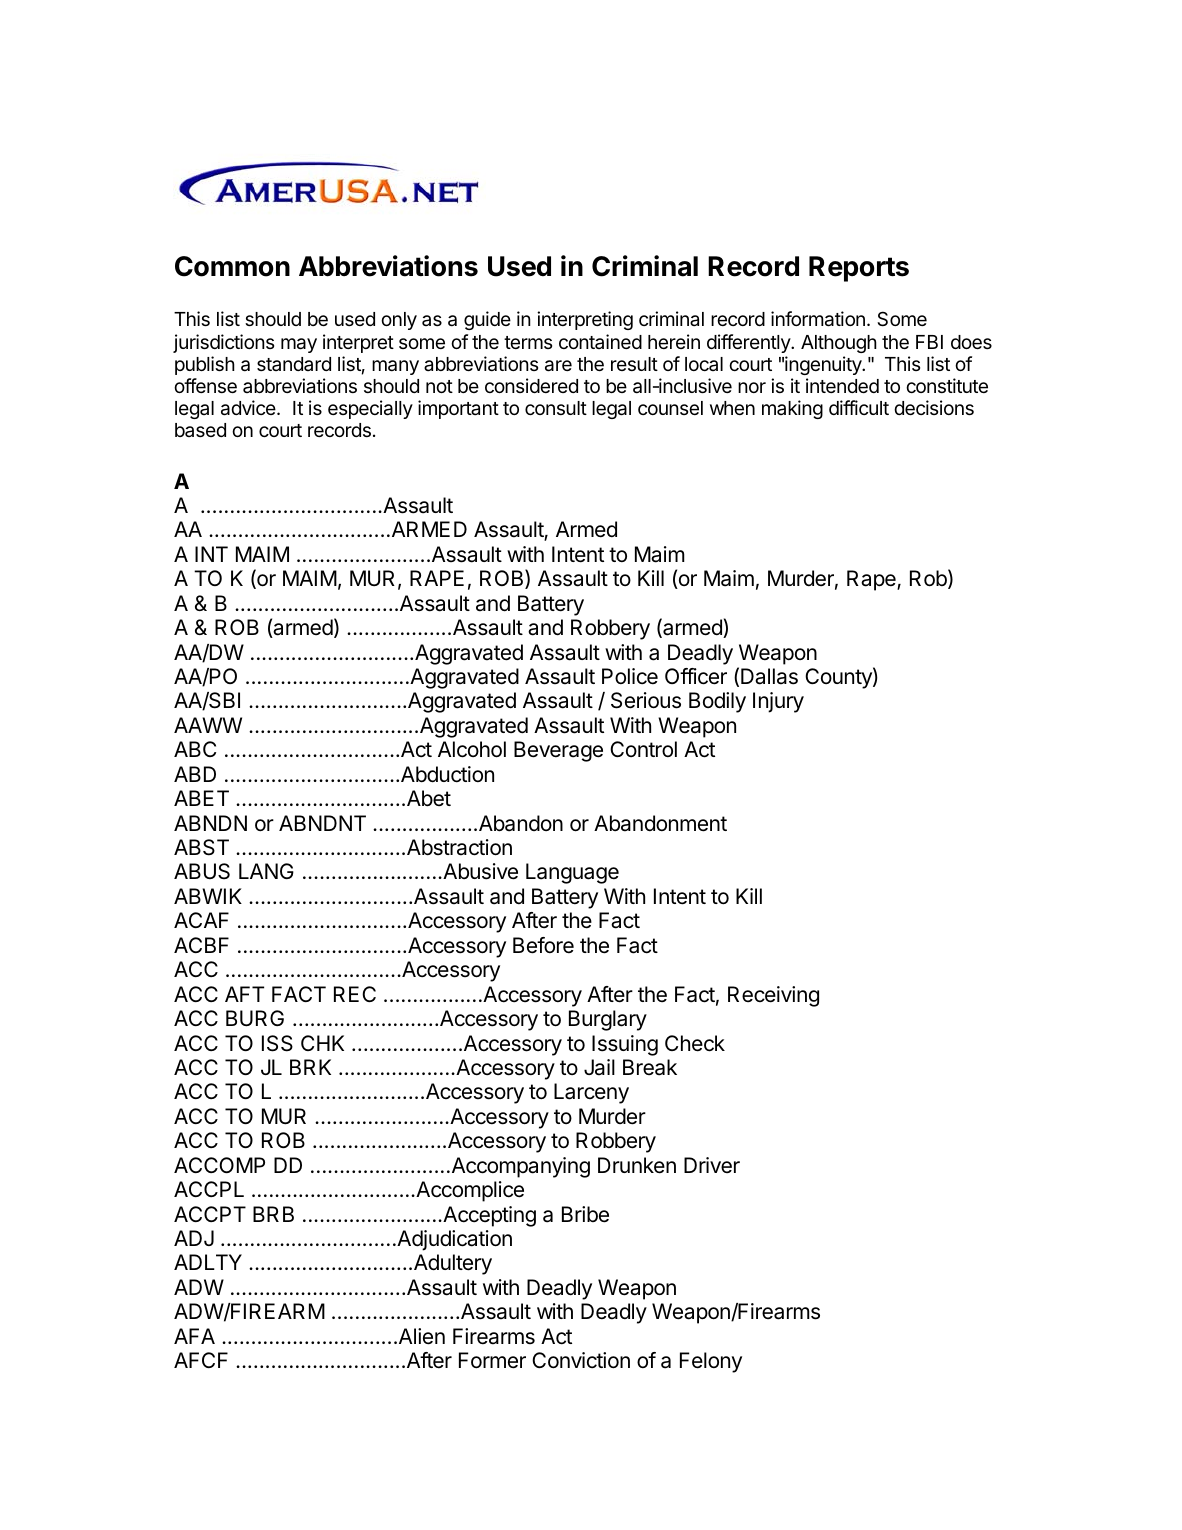  I want to click on Before, so click(543, 945).
